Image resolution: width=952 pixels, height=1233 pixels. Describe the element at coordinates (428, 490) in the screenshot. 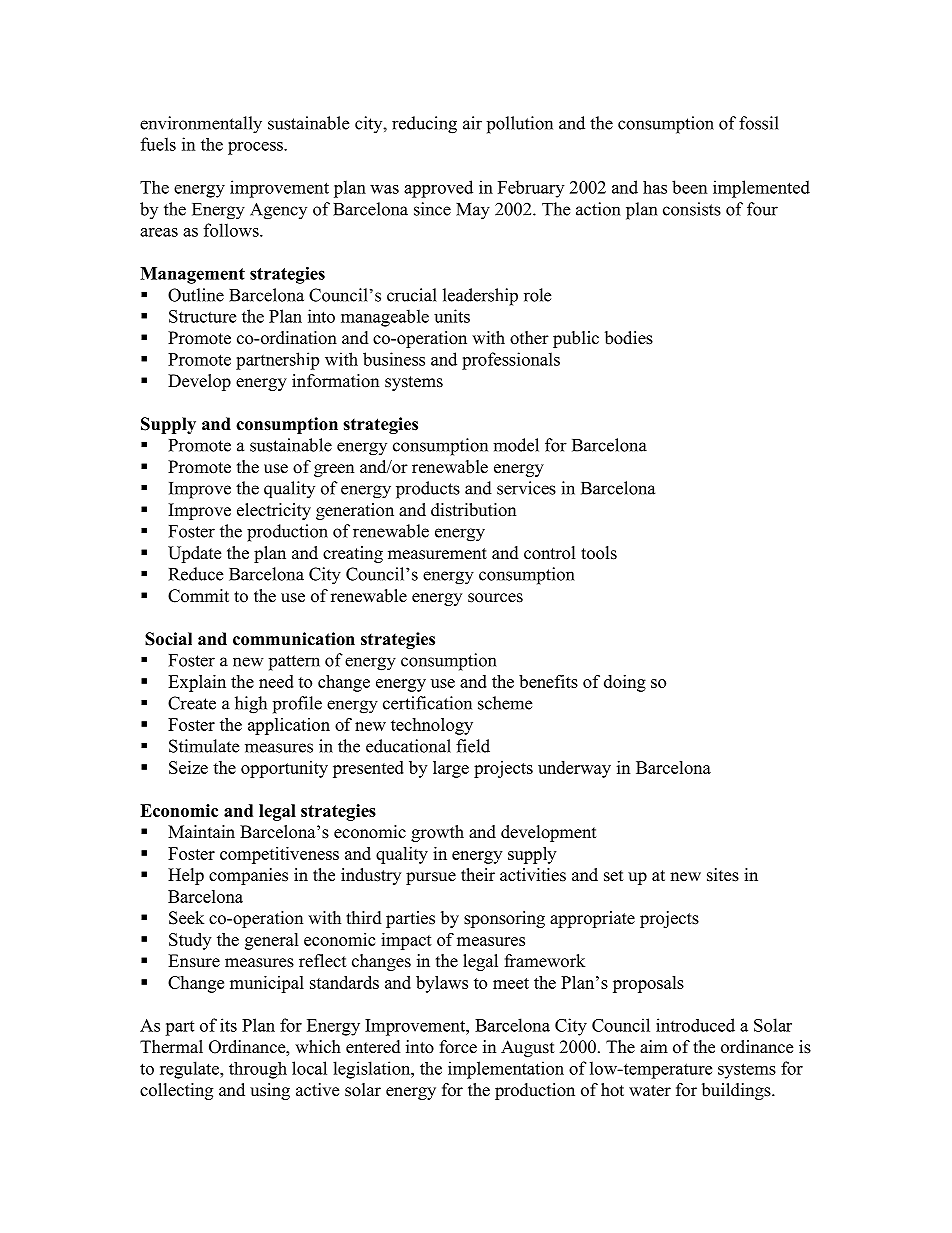

I see `products` at that location.
